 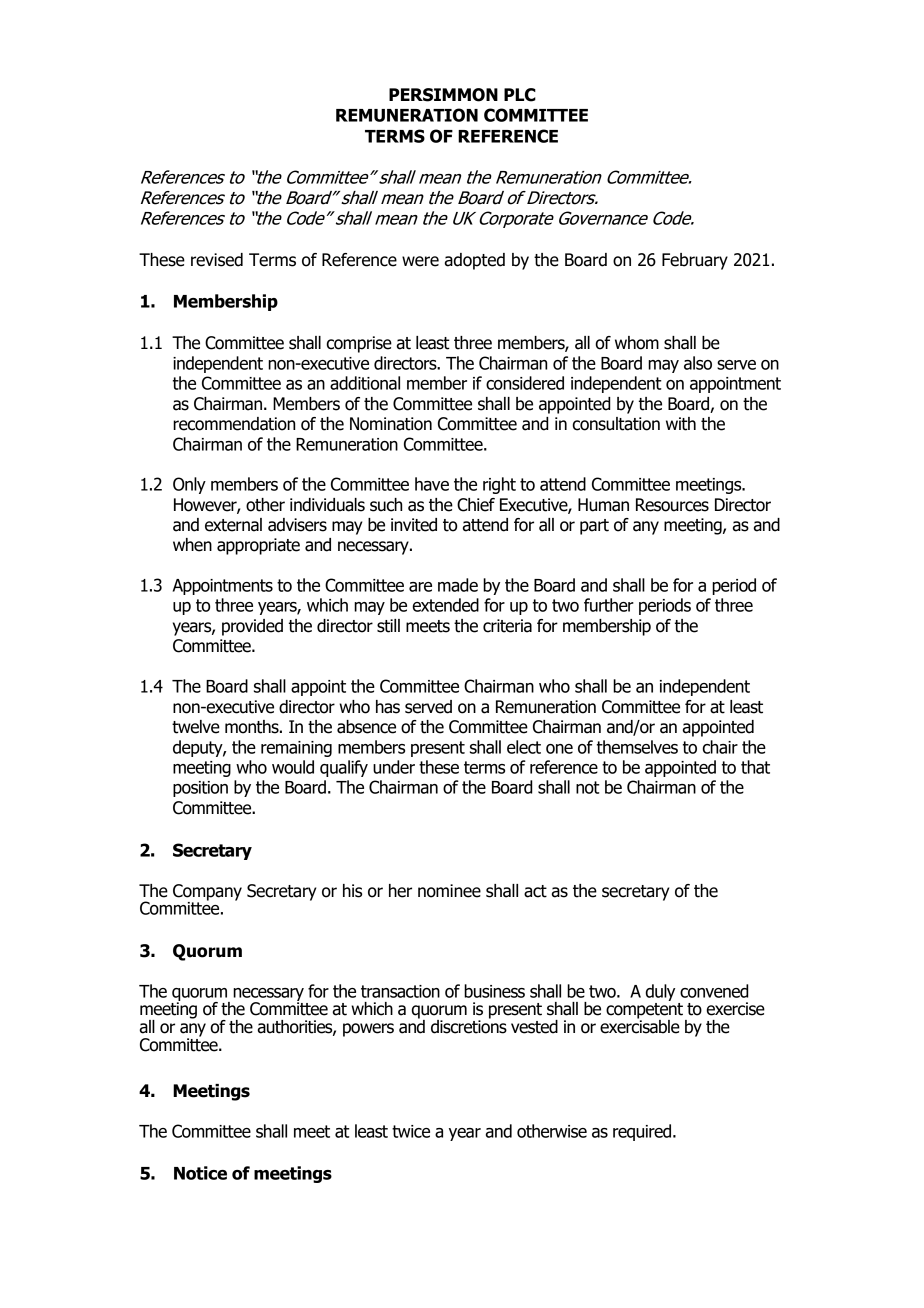 I want to click on Company, so click(x=207, y=893).
